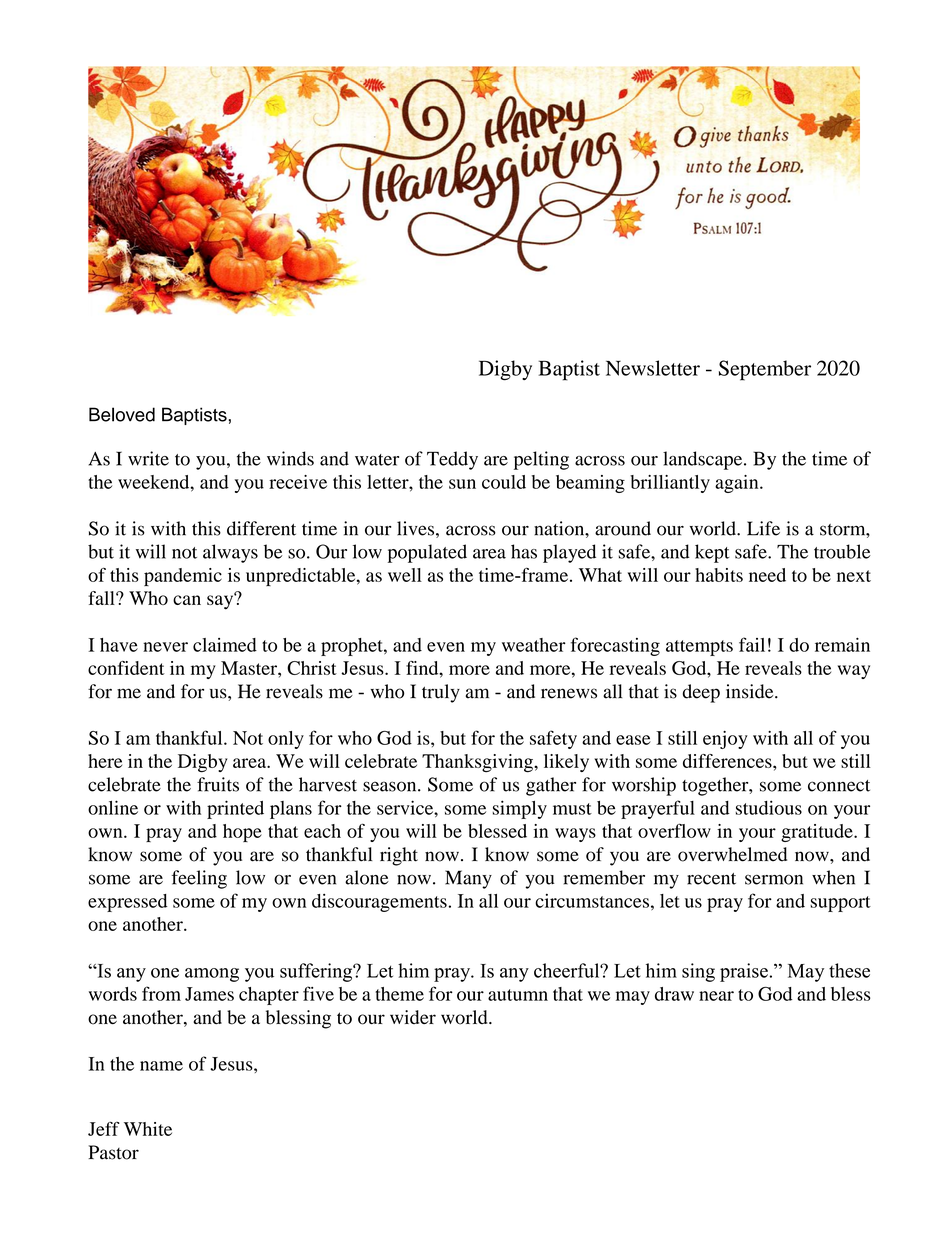 This document has height=1233, width=952. What do you see at coordinates (765, 370) in the document?
I see `September` at bounding box center [765, 370].
